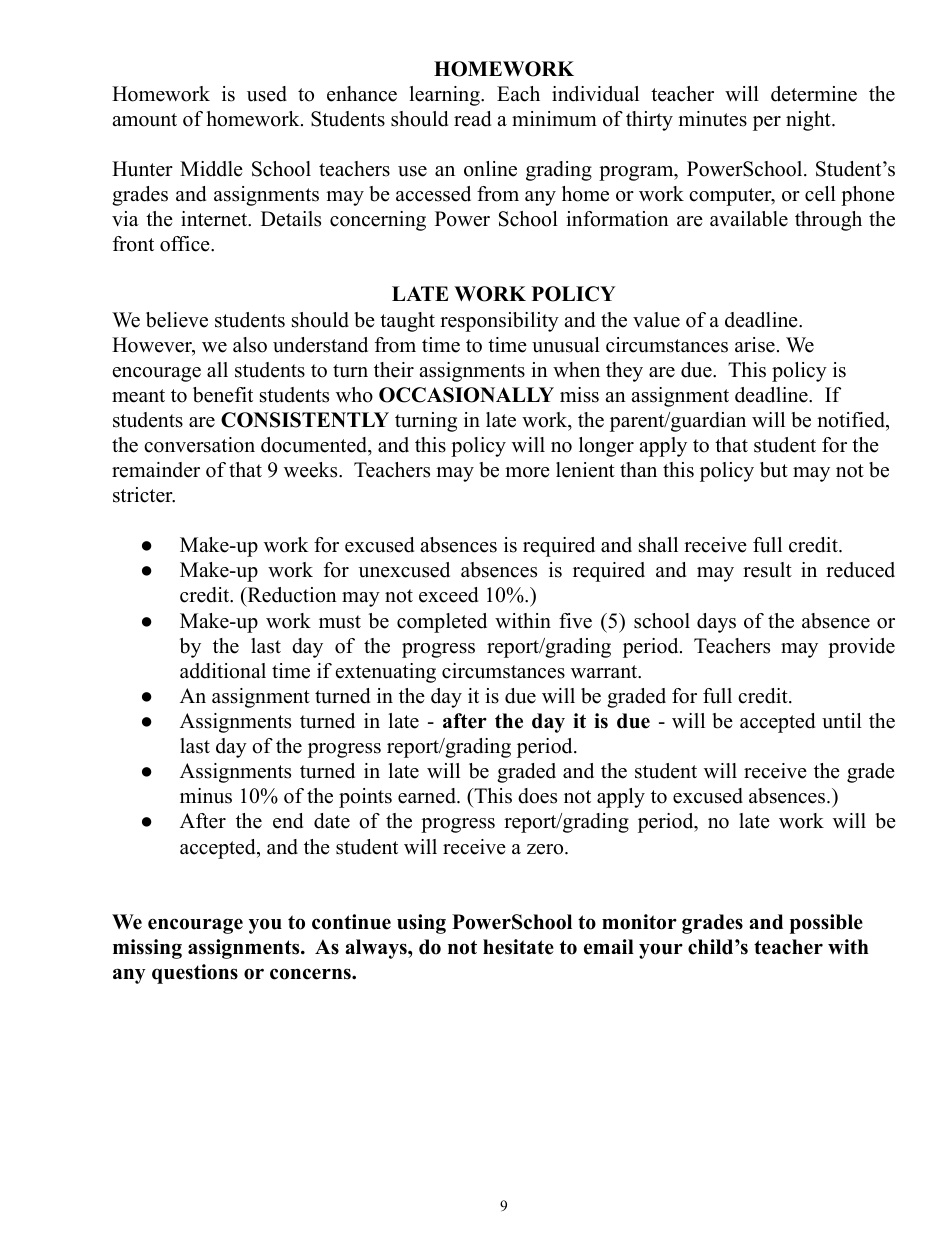 This screenshot has width=952, height=1233. What do you see at coordinates (195, 974) in the screenshot?
I see `questions` at bounding box center [195, 974].
